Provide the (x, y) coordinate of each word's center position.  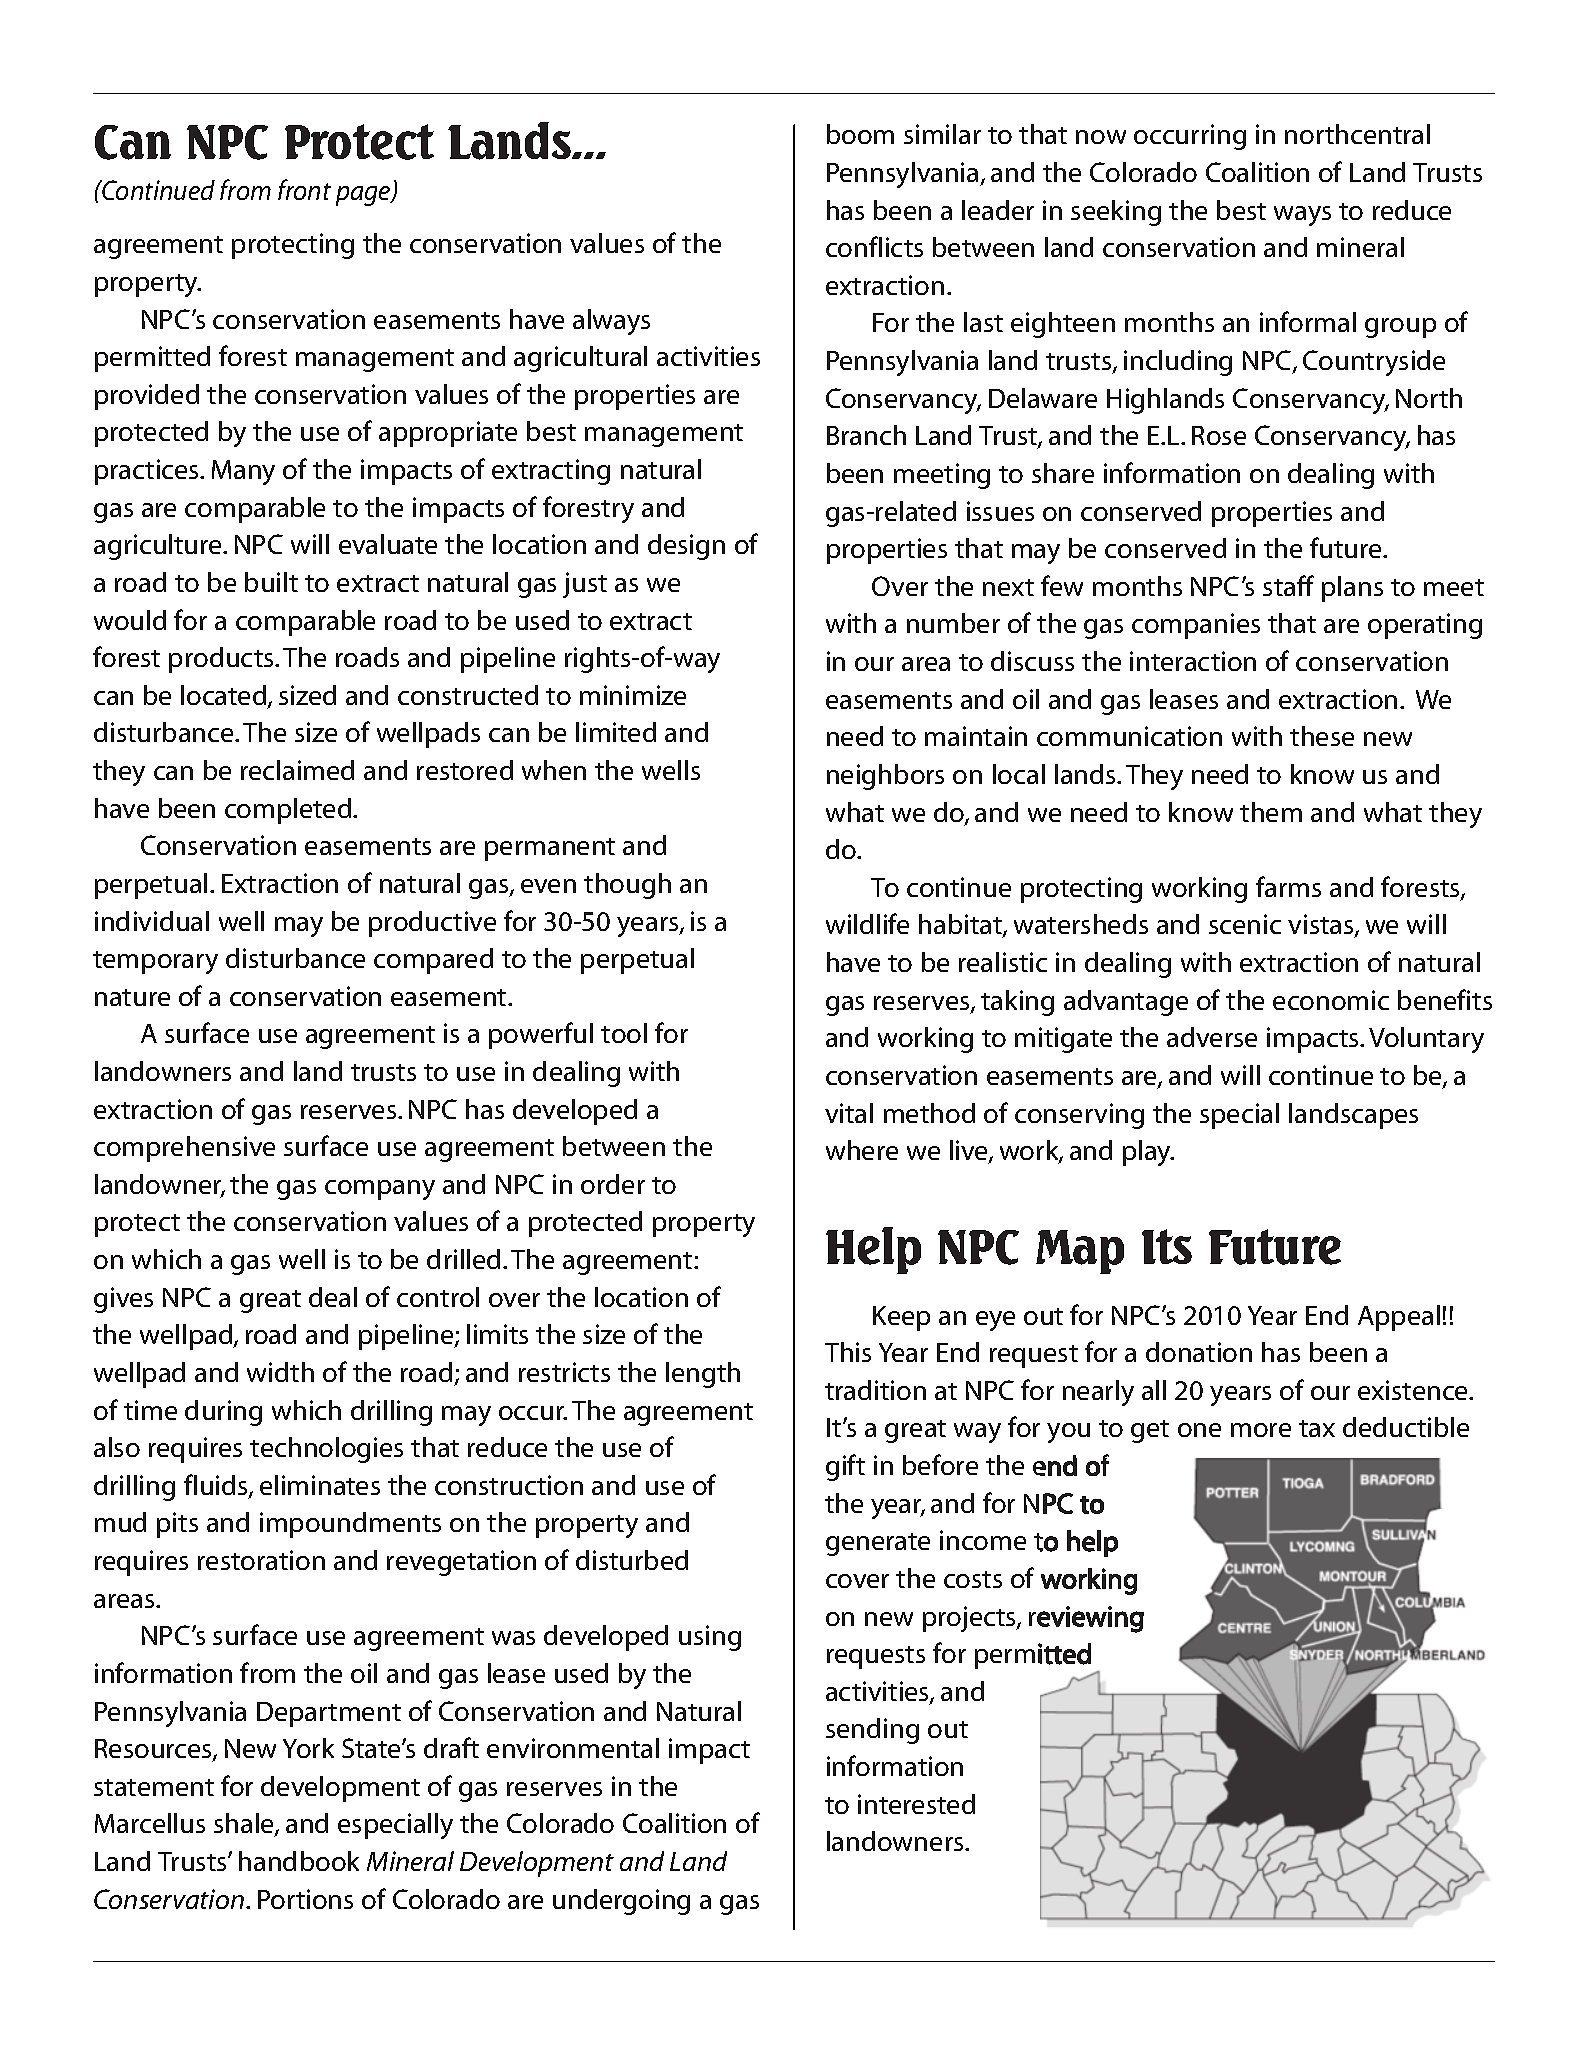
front (304, 189)
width (280, 1372)
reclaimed (297, 770)
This (848, 1352)
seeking (1116, 213)
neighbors (885, 777)
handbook (299, 1861)
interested (916, 1804)
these (1322, 736)
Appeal (1399, 1318)
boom (860, 134)
